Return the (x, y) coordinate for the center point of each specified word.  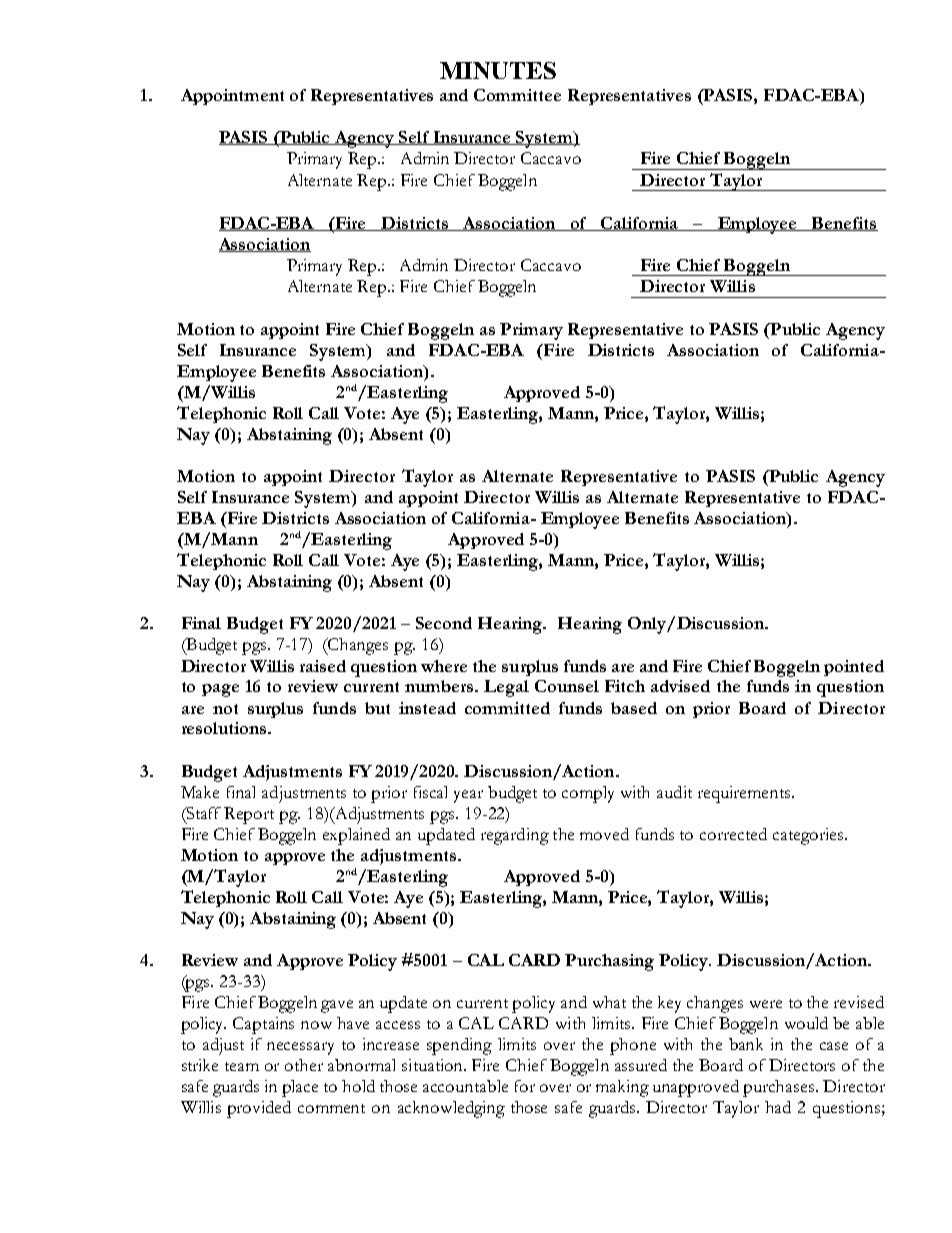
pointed (854, 668)
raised (323, 666)
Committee (517, 95)
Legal (506, 688)
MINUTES (498, 70)
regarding (515, 836)
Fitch (625, 686)
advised (680, 686)
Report (249, 815)
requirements (745, 794)
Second (444, 623)
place (300, 1088)
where (444, 666)
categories (809, 836)
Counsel (567, 686)
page (220, 690)
